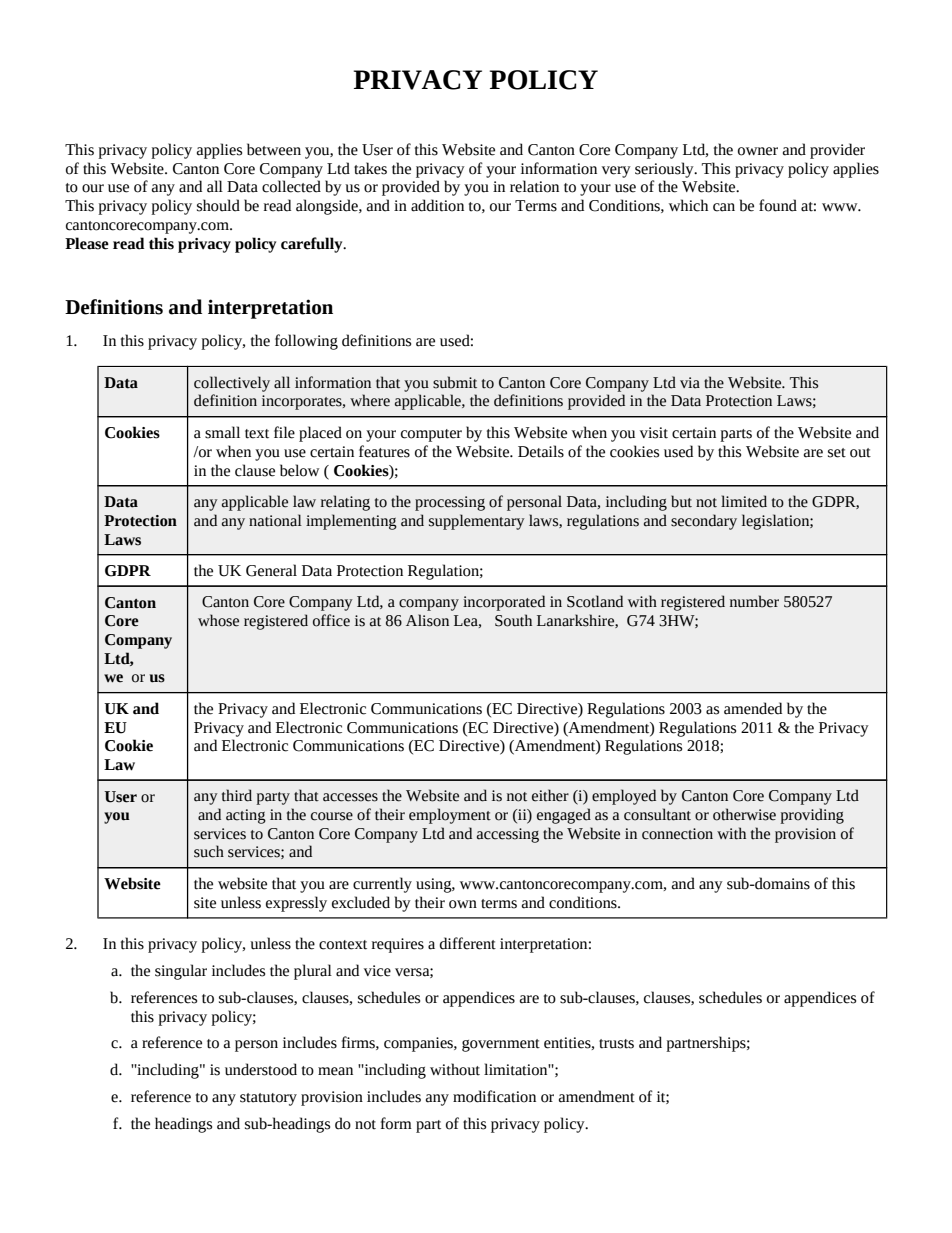 The height and width of the screenshot is (1233, 952). Describe the element at coordinates (690, 383) in the screenshot. I see `via` at that location.
